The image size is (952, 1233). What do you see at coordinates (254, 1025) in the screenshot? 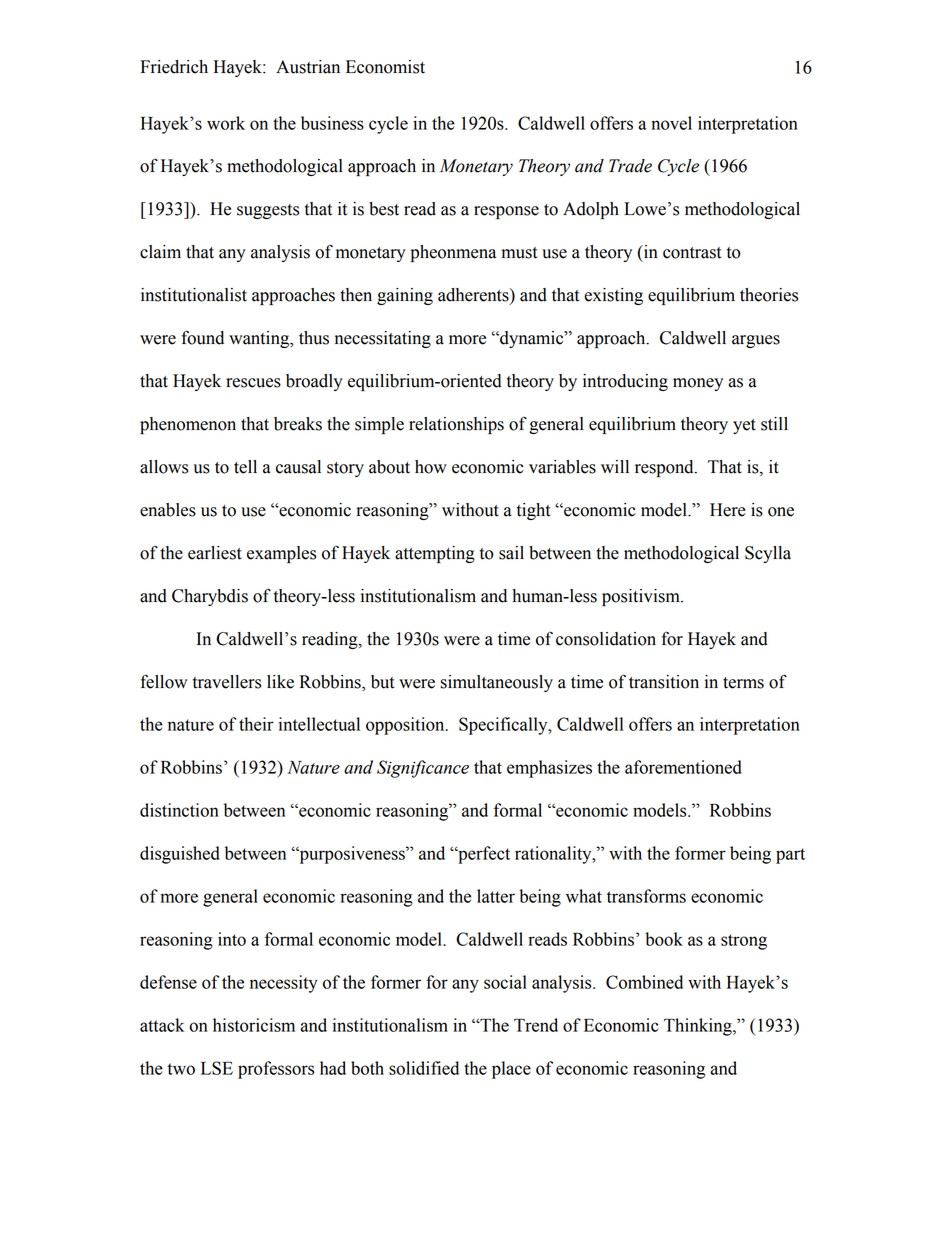
I see `historicism` at bounding box center [254, 1025].
